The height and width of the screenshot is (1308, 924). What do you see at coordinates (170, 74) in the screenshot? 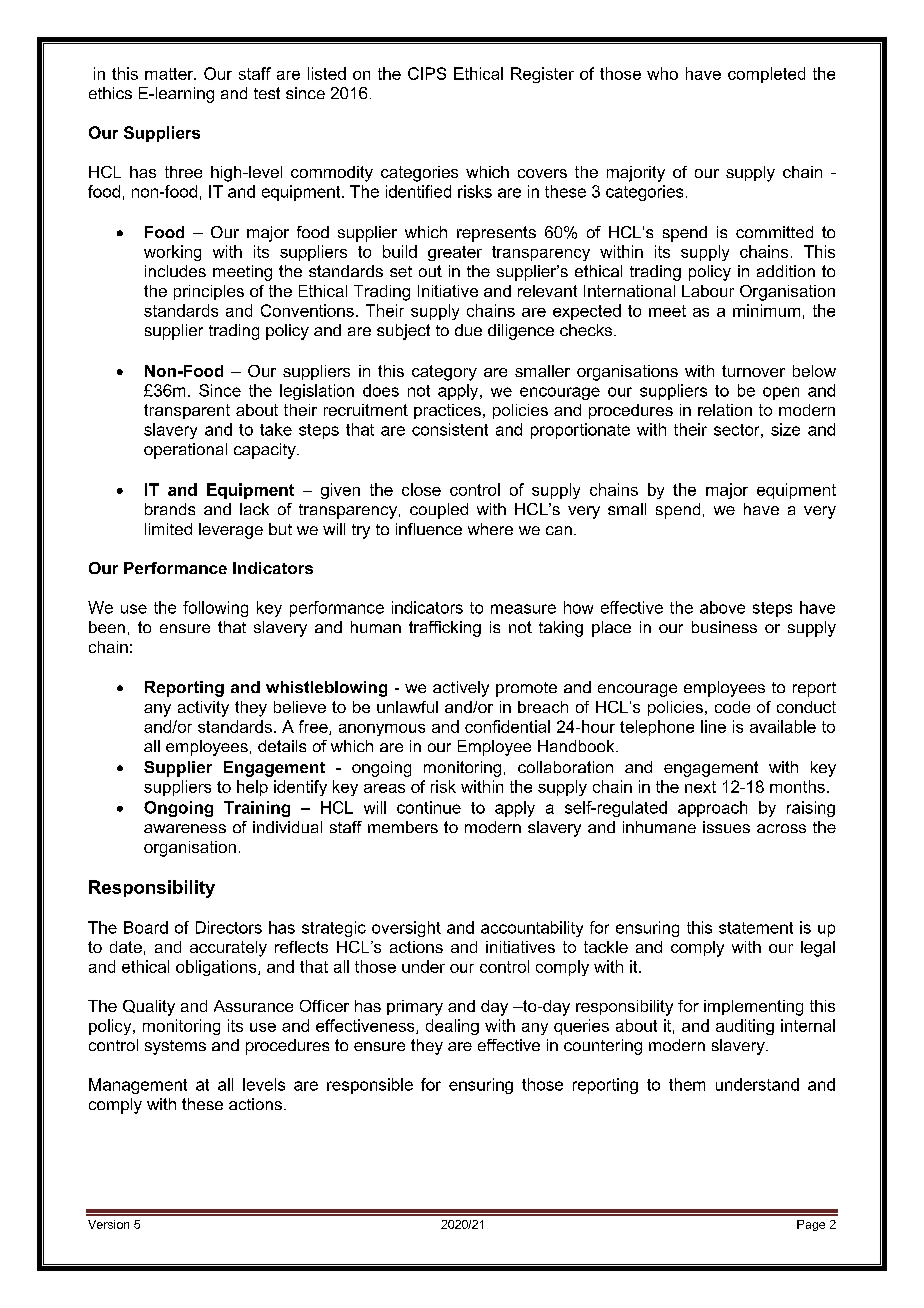
I see `matter` at bounding box center [170, 74].
